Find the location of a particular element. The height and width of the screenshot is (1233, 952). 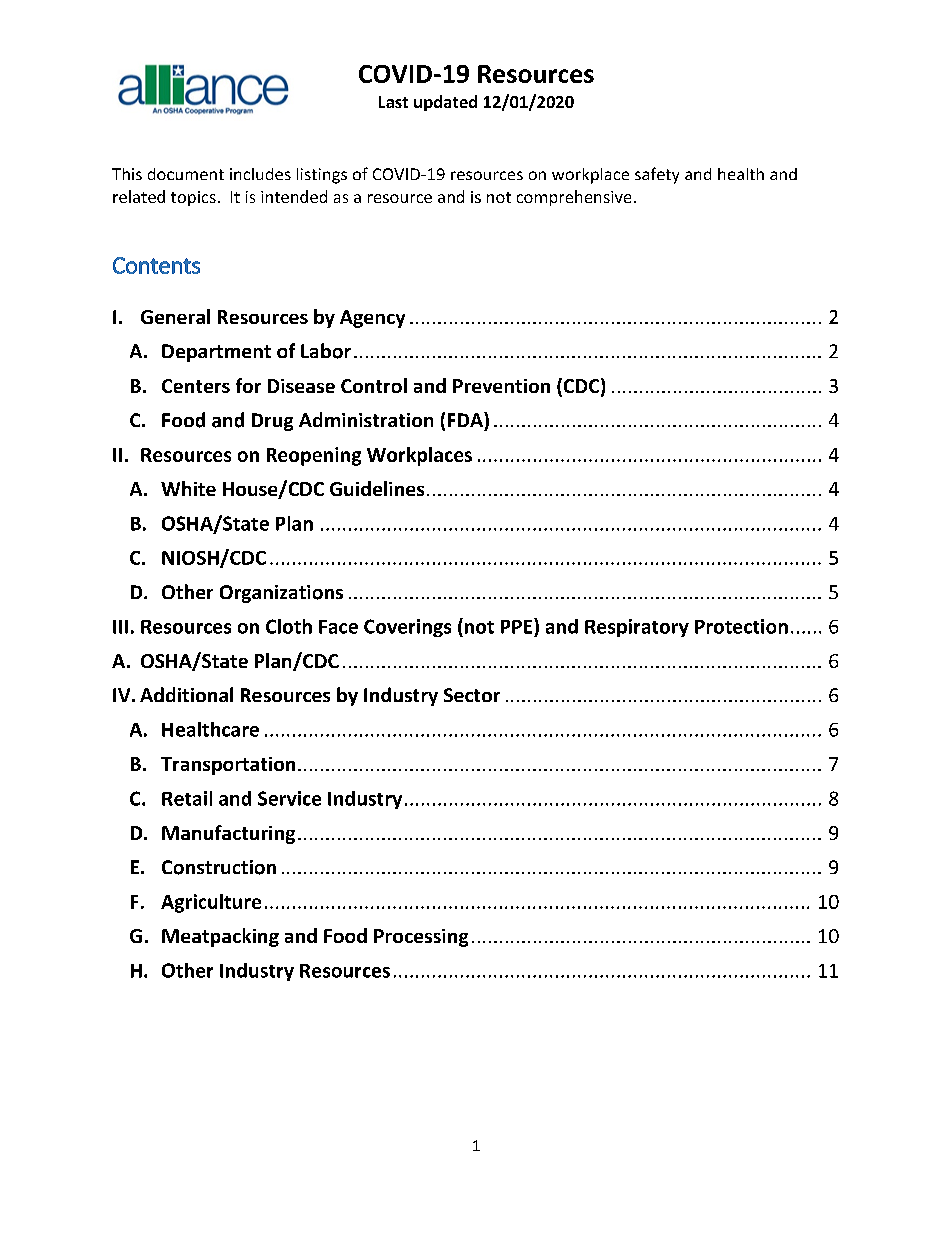

Last is located at coordinates (393, 102).
